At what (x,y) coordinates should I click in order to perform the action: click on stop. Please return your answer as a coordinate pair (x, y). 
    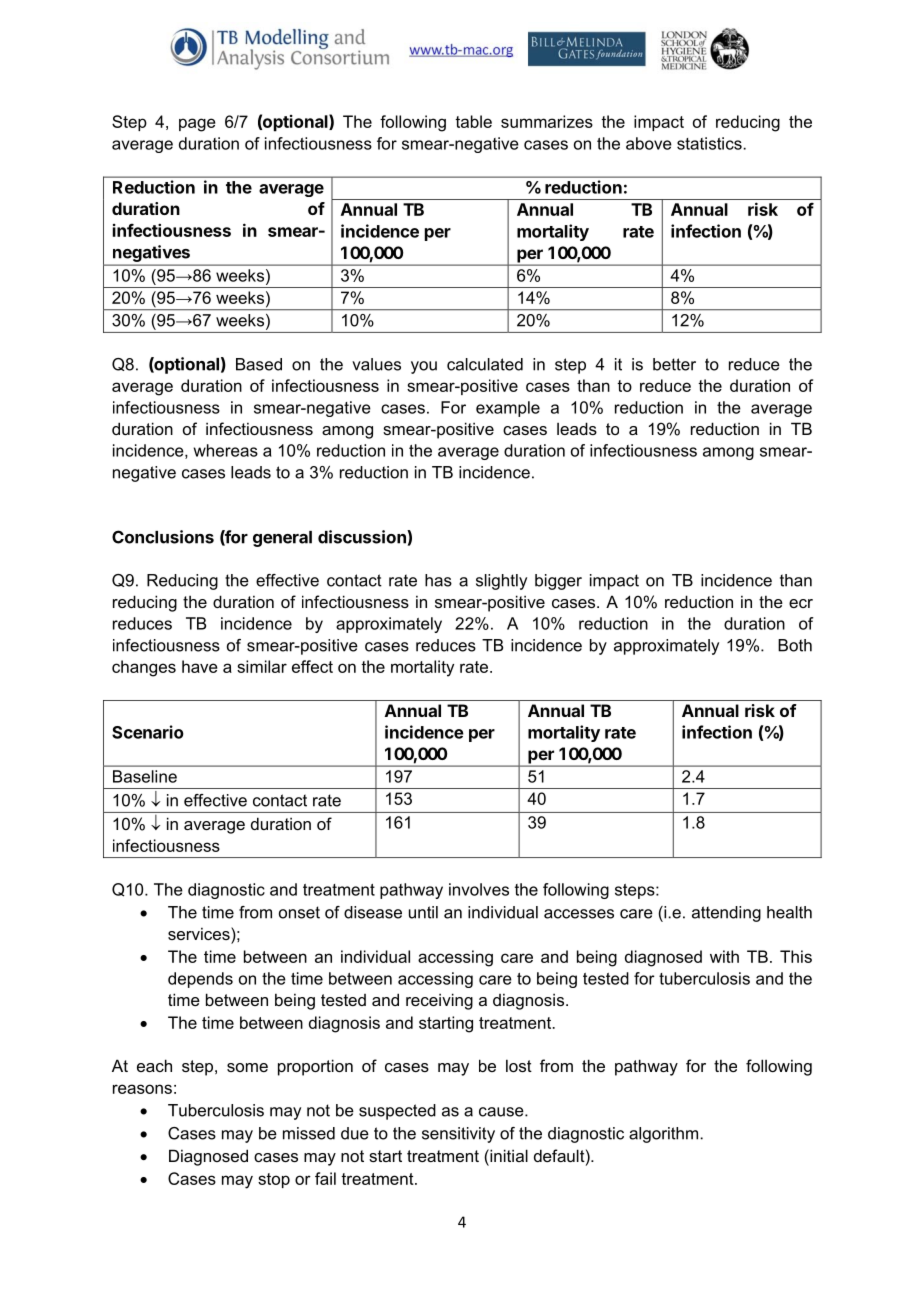
    Looking at the image, I should click on (274, 1180).
